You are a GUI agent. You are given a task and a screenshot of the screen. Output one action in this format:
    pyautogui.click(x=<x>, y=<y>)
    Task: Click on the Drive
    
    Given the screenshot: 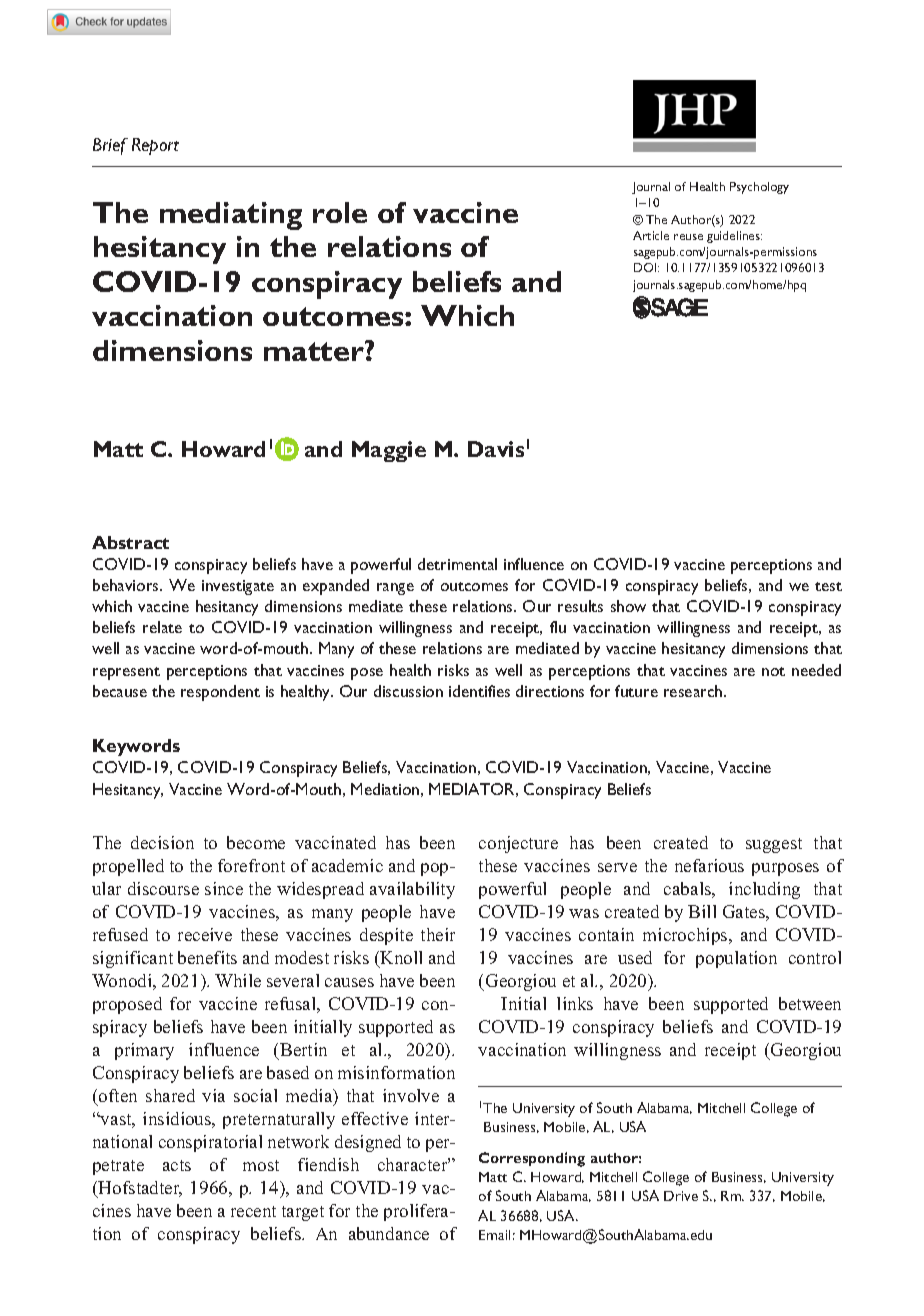 What is the action you would take?
    pyautogui.click(x=681, y=1196)
